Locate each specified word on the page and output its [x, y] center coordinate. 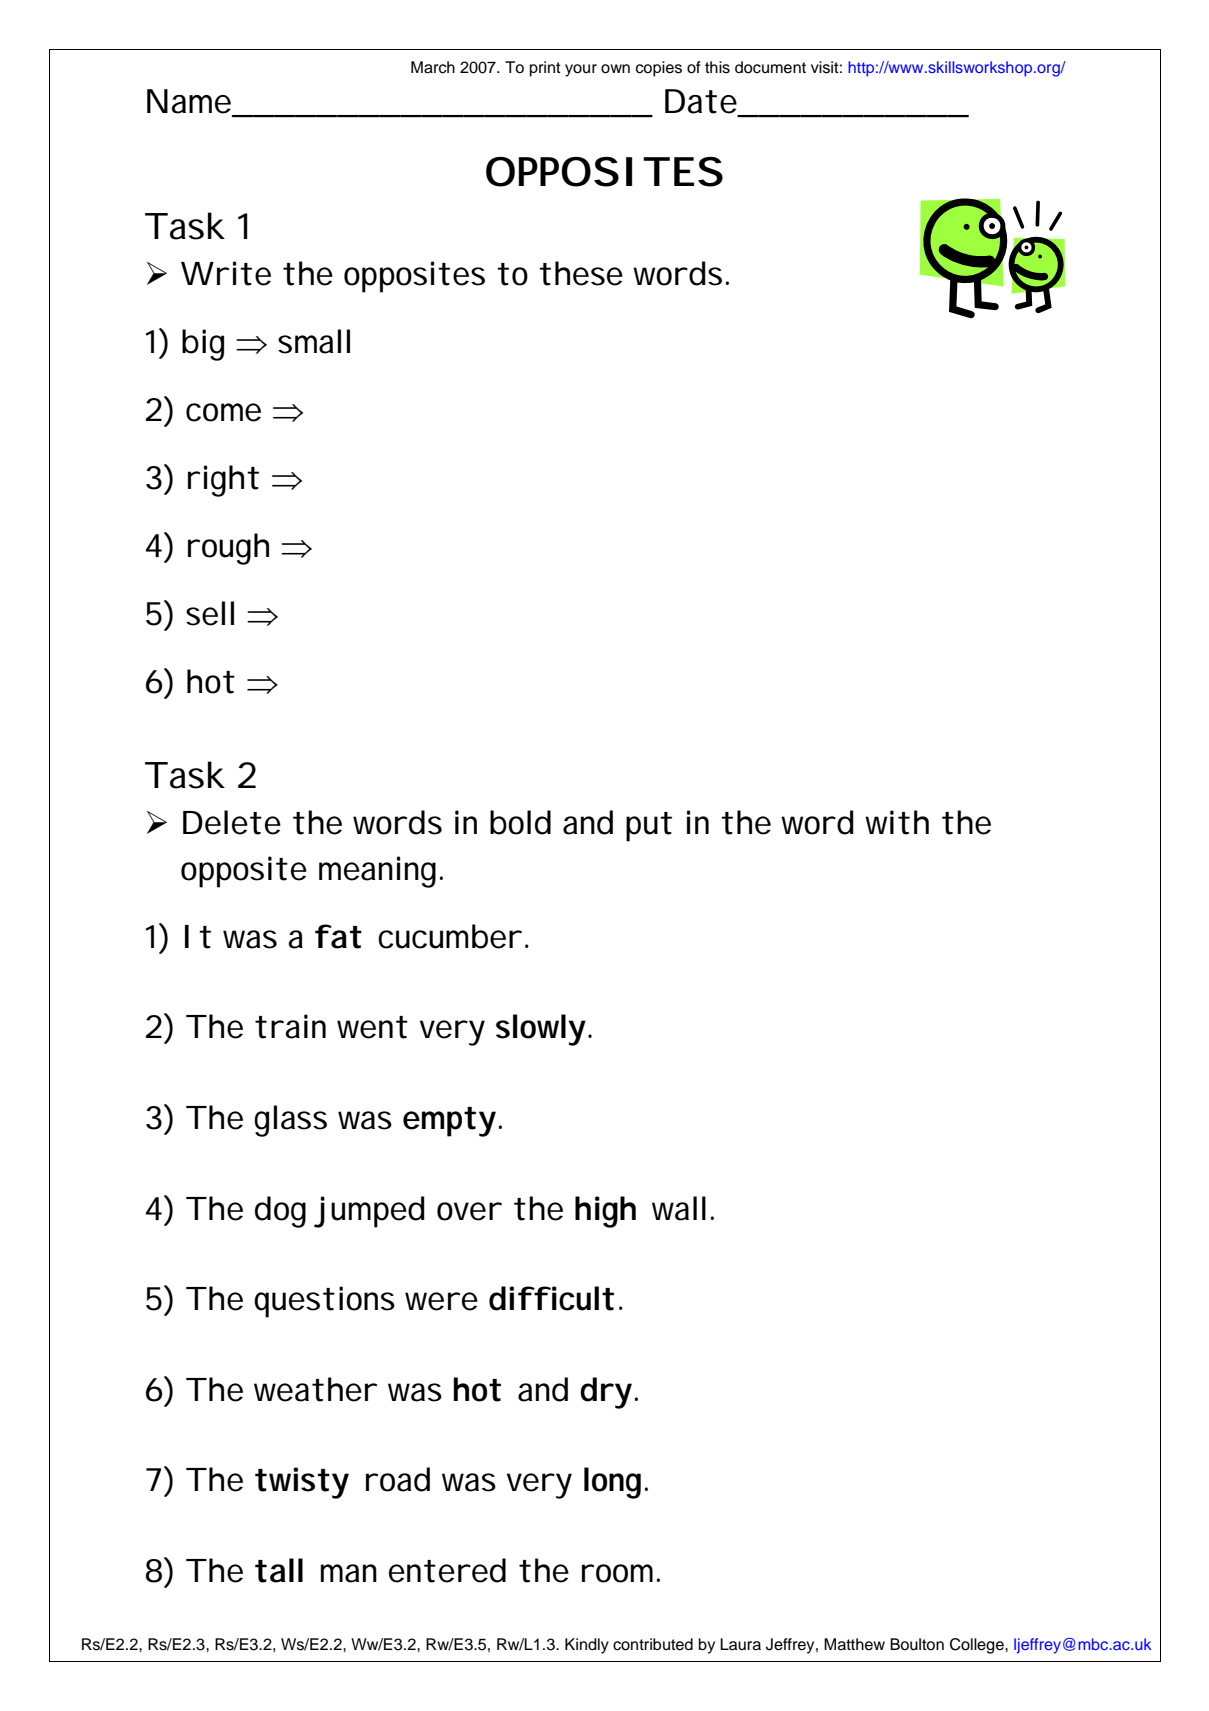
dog [280, 1212]
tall [279, 1570]
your [581, 70]
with [897, 822]
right [223, 481]
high [605, 1212]
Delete [232, 822]
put [649, 827]
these [581, 273]
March [433, 67]
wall [679, 1208]
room [617, 1573]
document [770, 67]
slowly [541, 1030]
